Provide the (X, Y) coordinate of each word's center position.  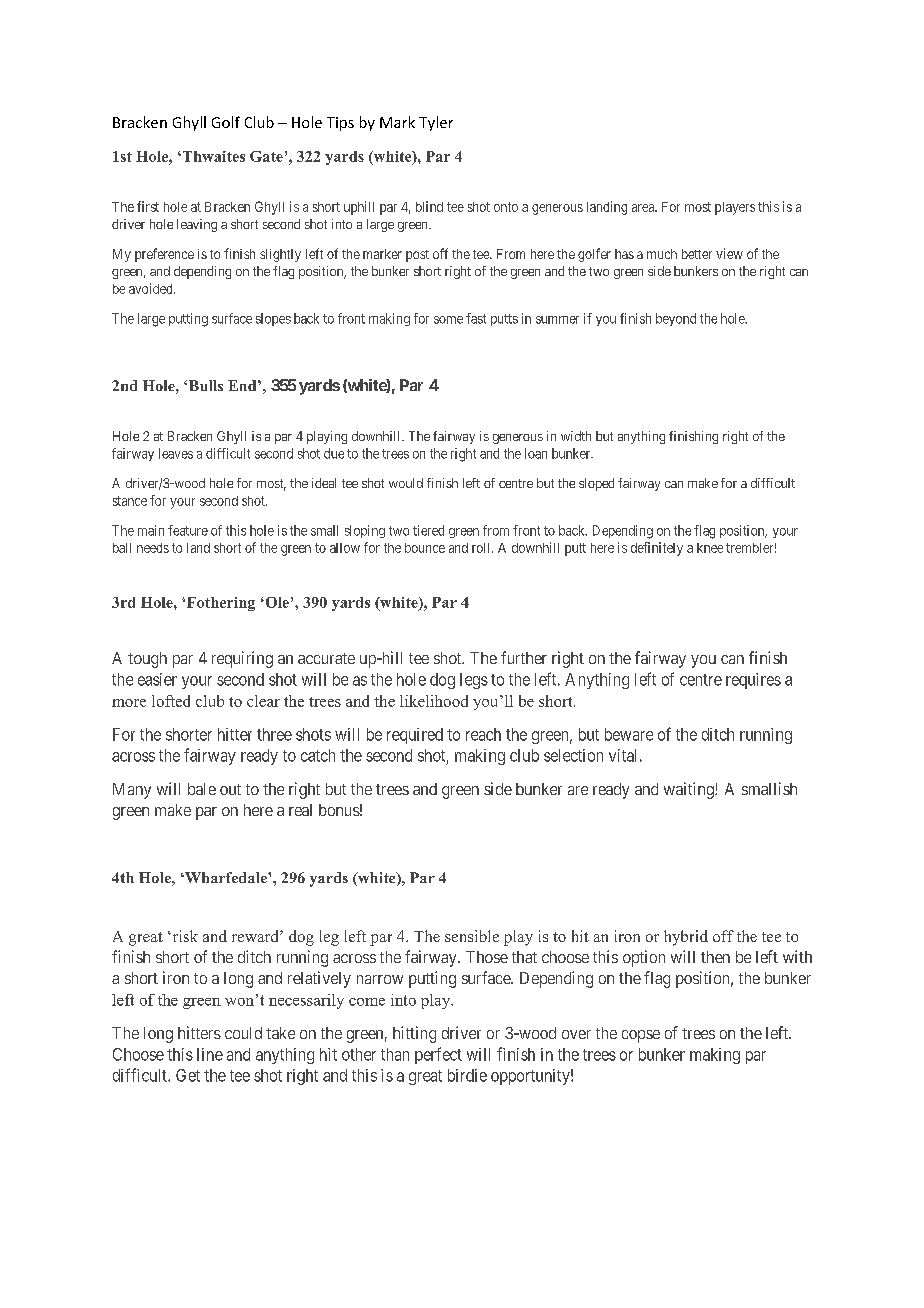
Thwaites (212, 156)
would (406, 483)
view (729, 253)
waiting (690, 790)
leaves (176, 453)
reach (483, 734)
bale (202, 789)
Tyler (436, 123)
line (210, 1054)
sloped (596, 484)
